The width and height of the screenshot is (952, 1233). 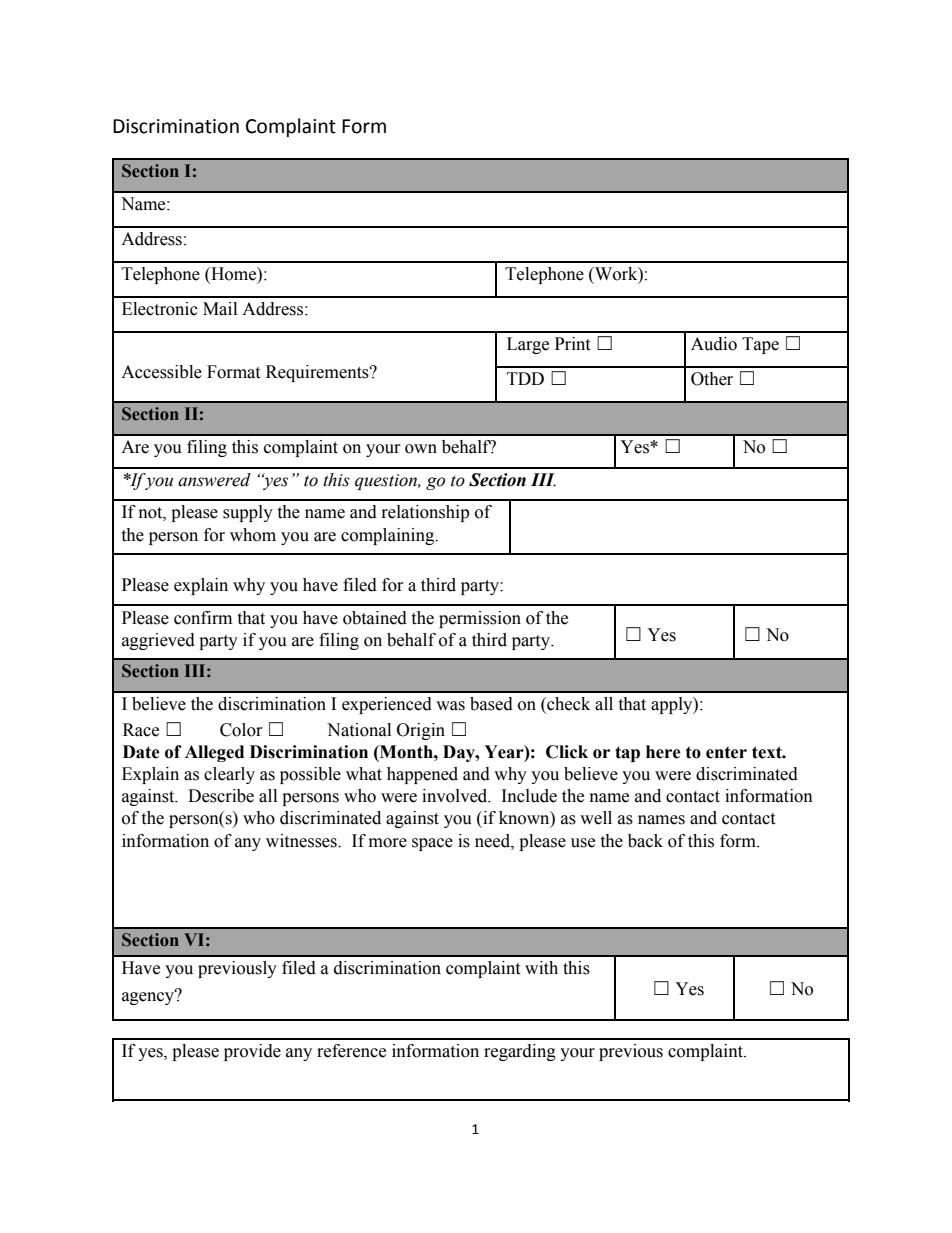 What do you see at coordinates (541, 968) in the screenshot?
I see `with` at bounding box center [541, 968].
